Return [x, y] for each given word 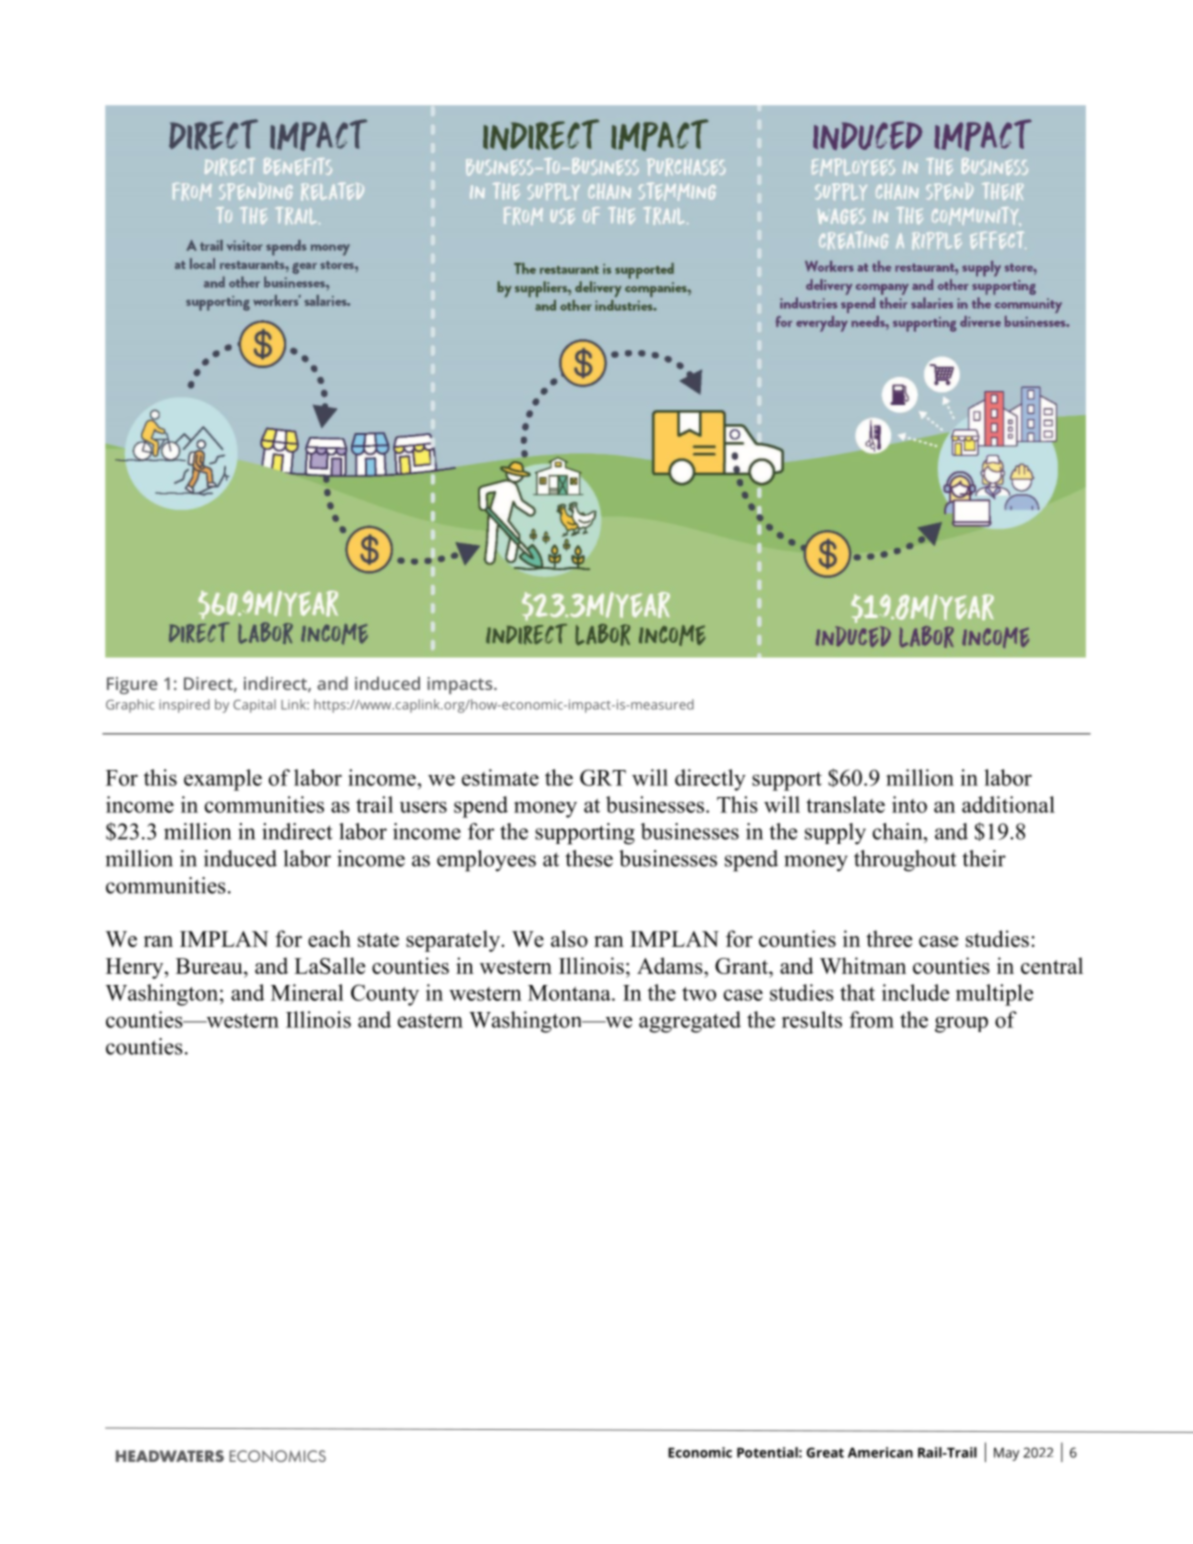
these [589, 858]
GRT [603, 777]
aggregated [690, 1022]
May [1006, 1454]
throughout [905, 861]
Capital [254, 706]
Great [825, 1452]
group [961, 1024]
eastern [430, 1021]
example [223, 780]
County [385, 995]
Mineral [307, 992]
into [909, 804]
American [880, 1452]
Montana [570, 993]
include [915, 992]
